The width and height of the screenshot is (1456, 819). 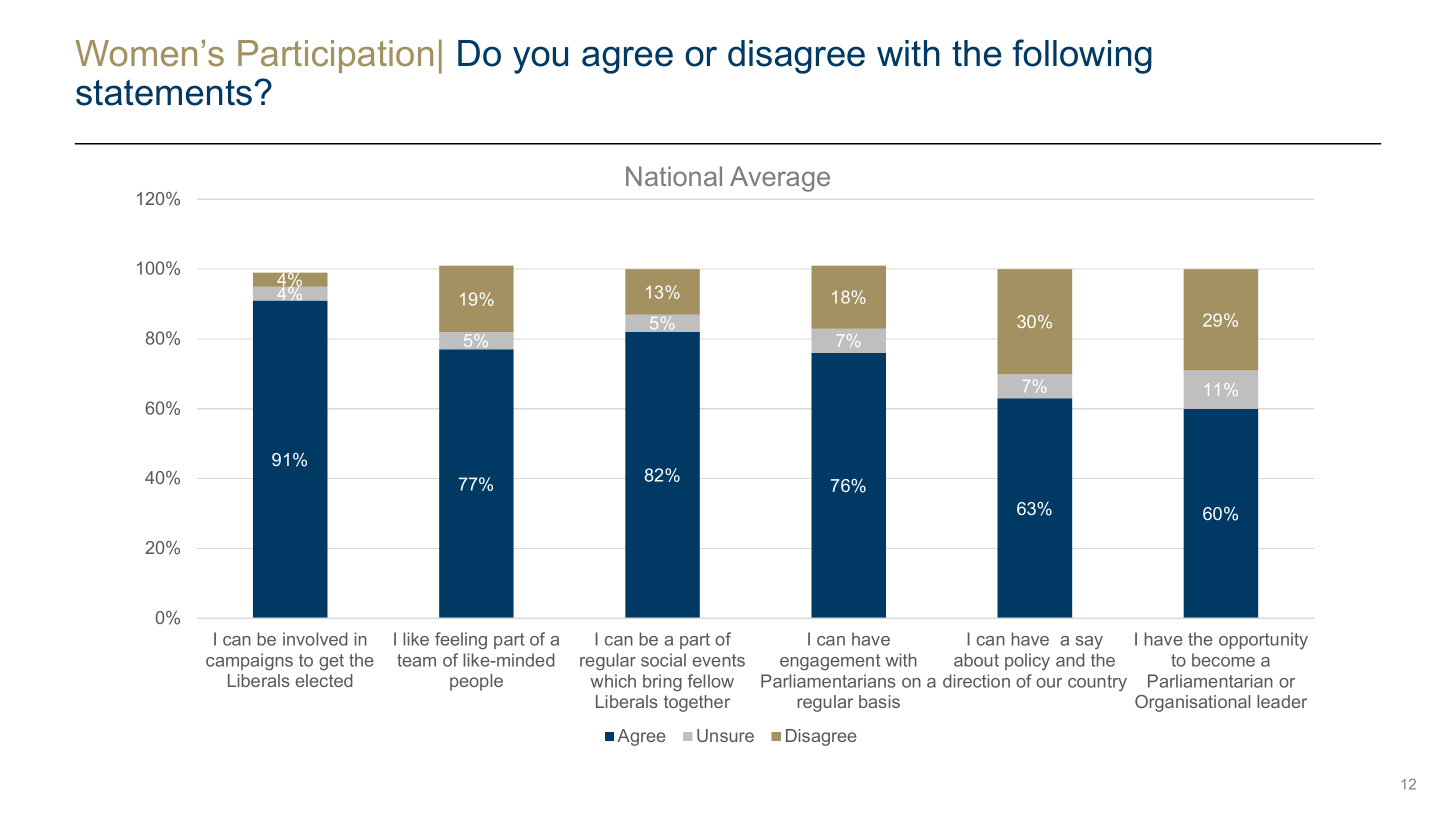 What do you see at coordinates (1089, 642) in the screenshot?
I see `say` at bounding box center [1089, 642].
